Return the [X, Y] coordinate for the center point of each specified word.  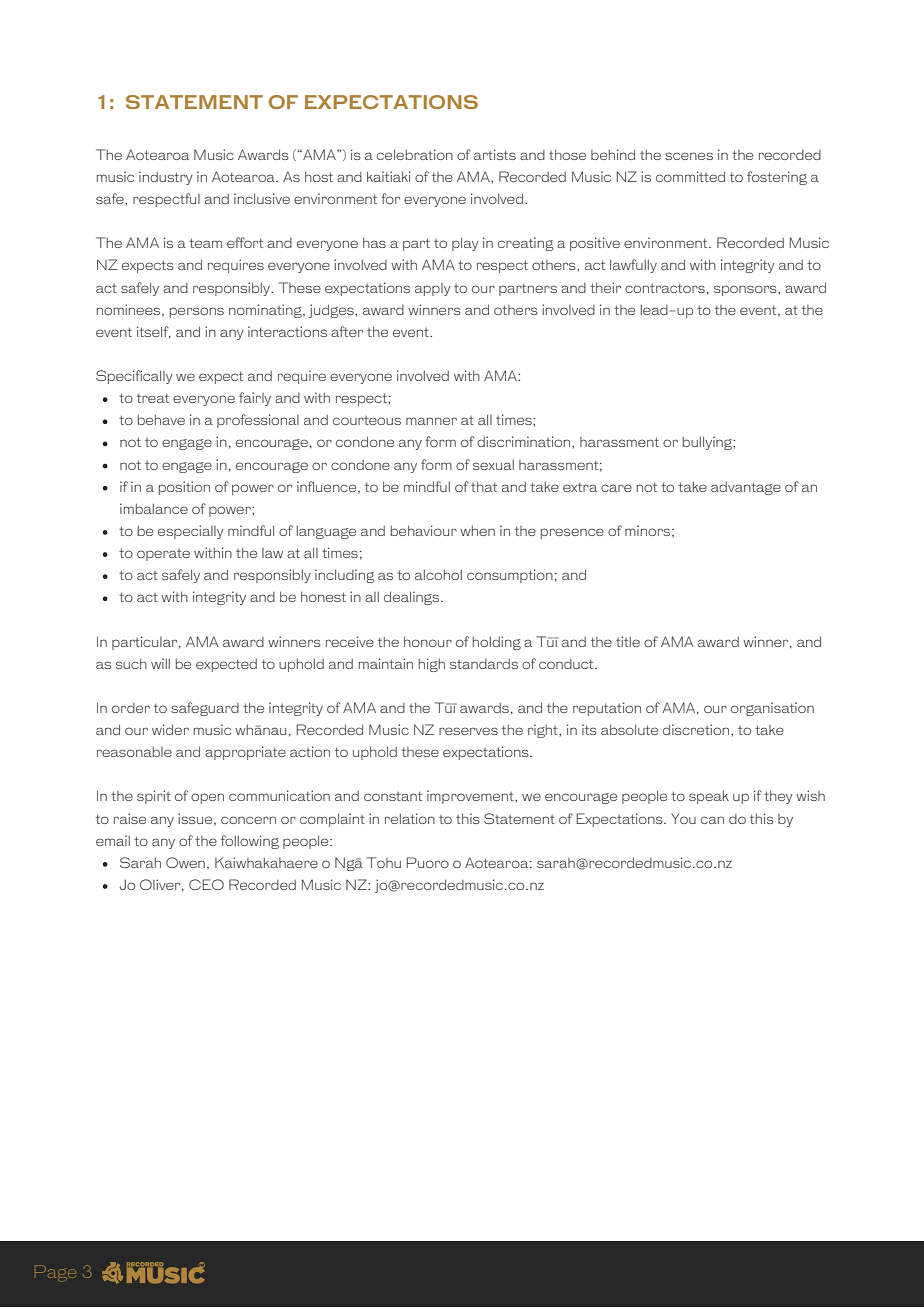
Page [55, 1273]
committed [690, 176]
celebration [415, 154]
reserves [468, 731]
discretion [696, 729]
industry [166, 178]
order [131, 708]
